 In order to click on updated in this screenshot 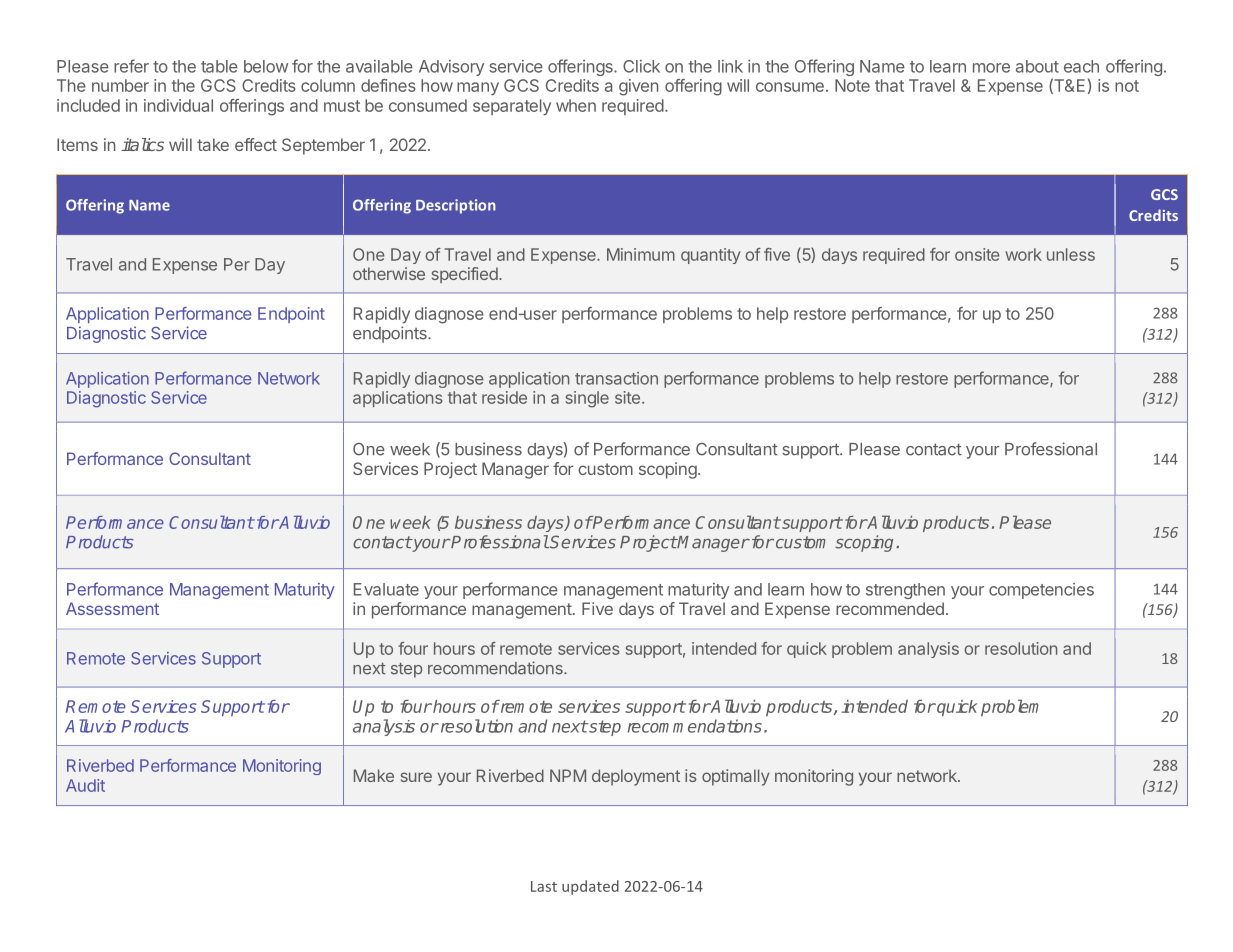, I will do `click(590, 887)`.
